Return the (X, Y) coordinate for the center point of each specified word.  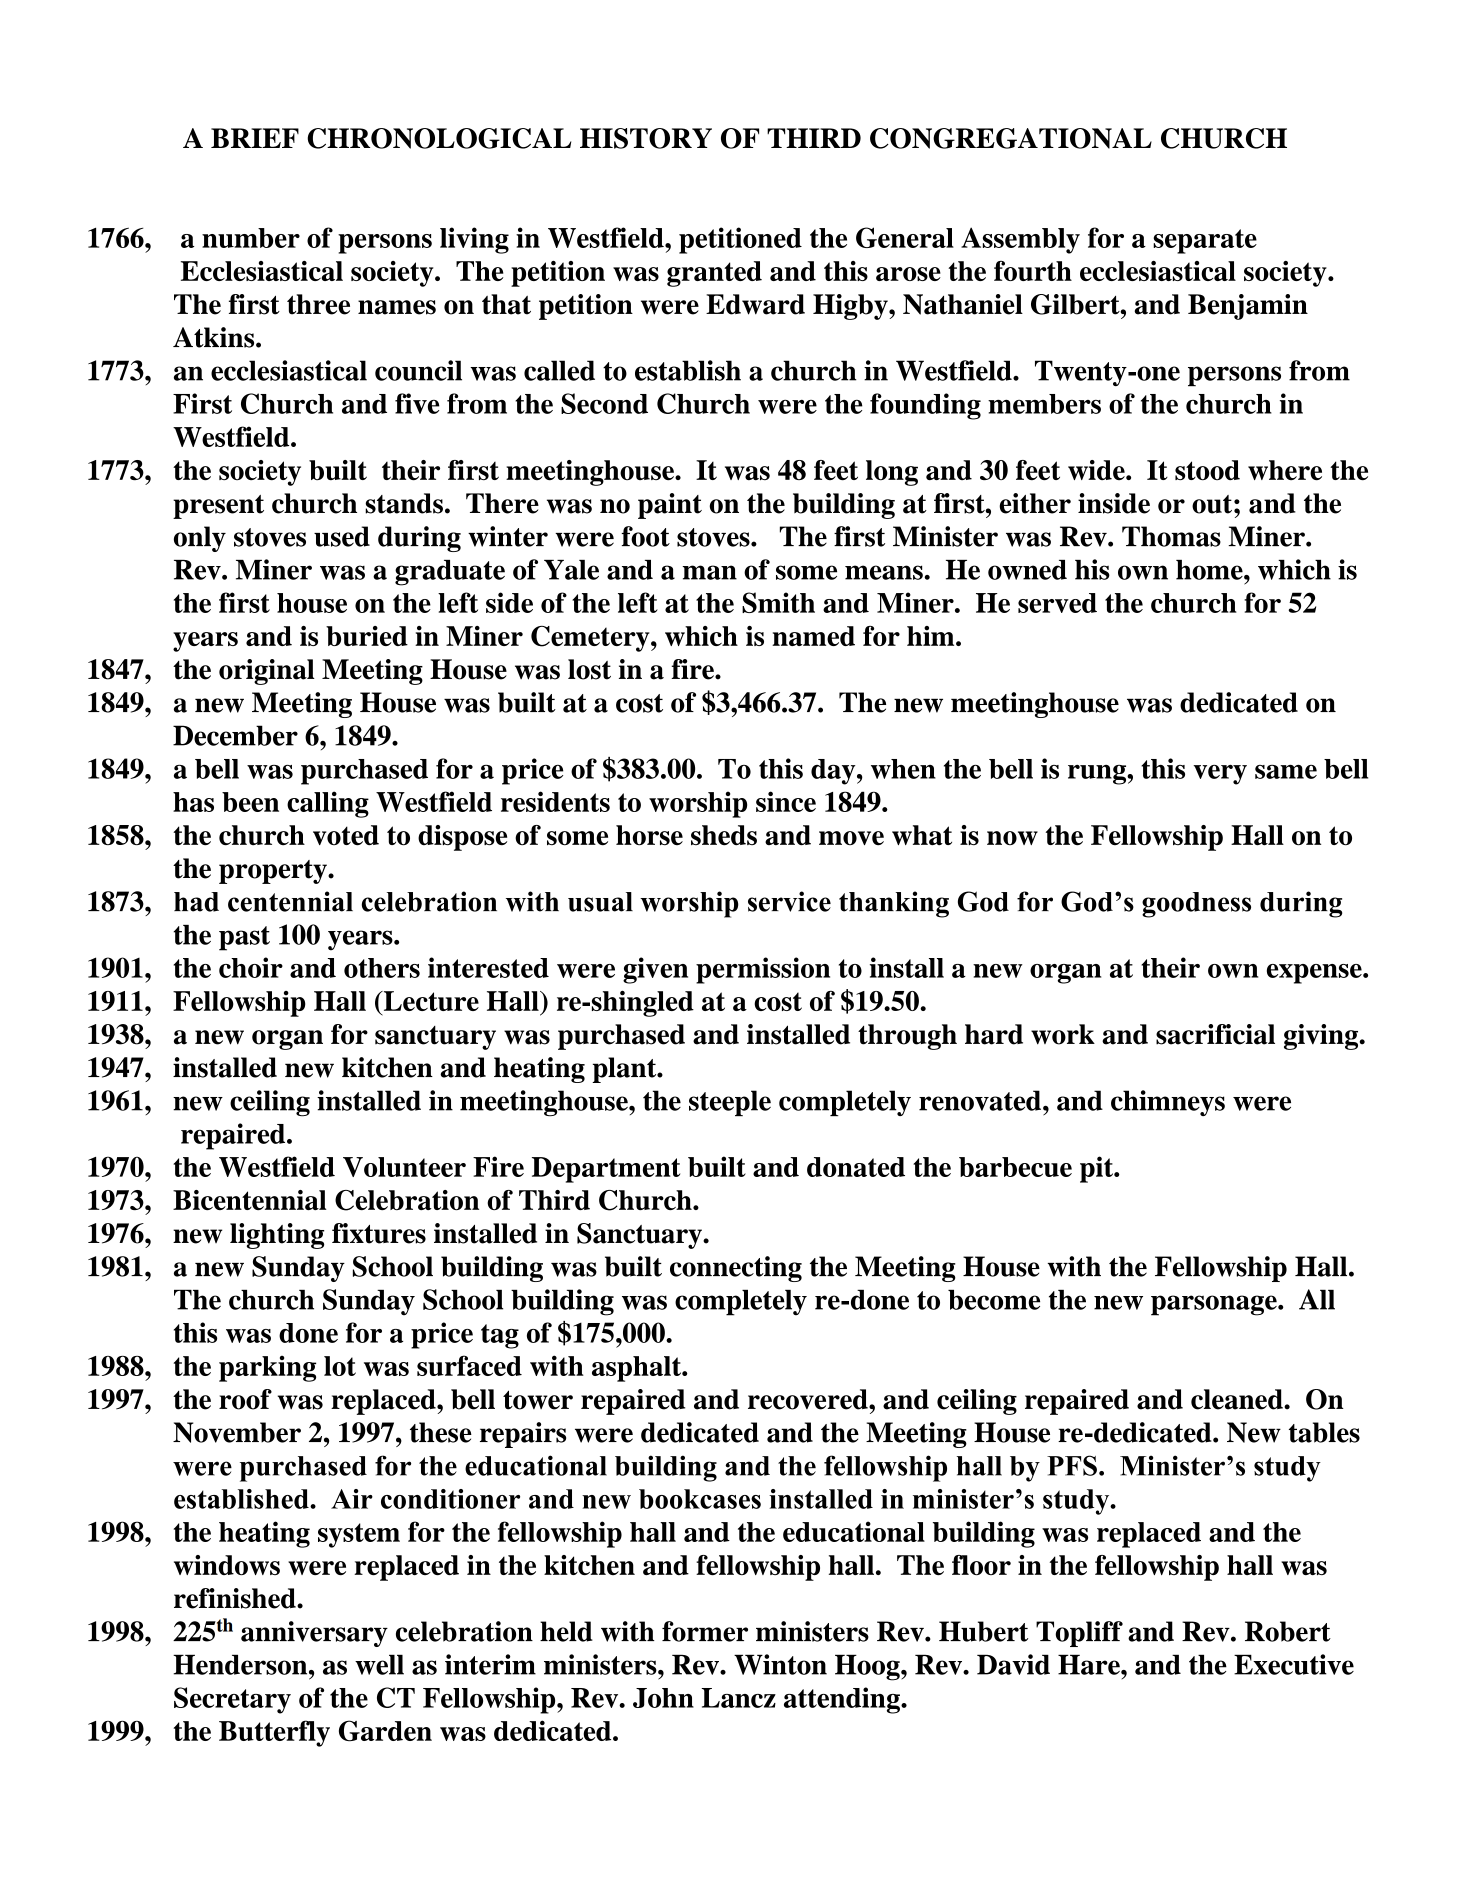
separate (1205, 241)
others (382, 968)
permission (763, 970)
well (379, 1664)
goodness (1196, 905)
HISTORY (646, 138)
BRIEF (255, 138)
